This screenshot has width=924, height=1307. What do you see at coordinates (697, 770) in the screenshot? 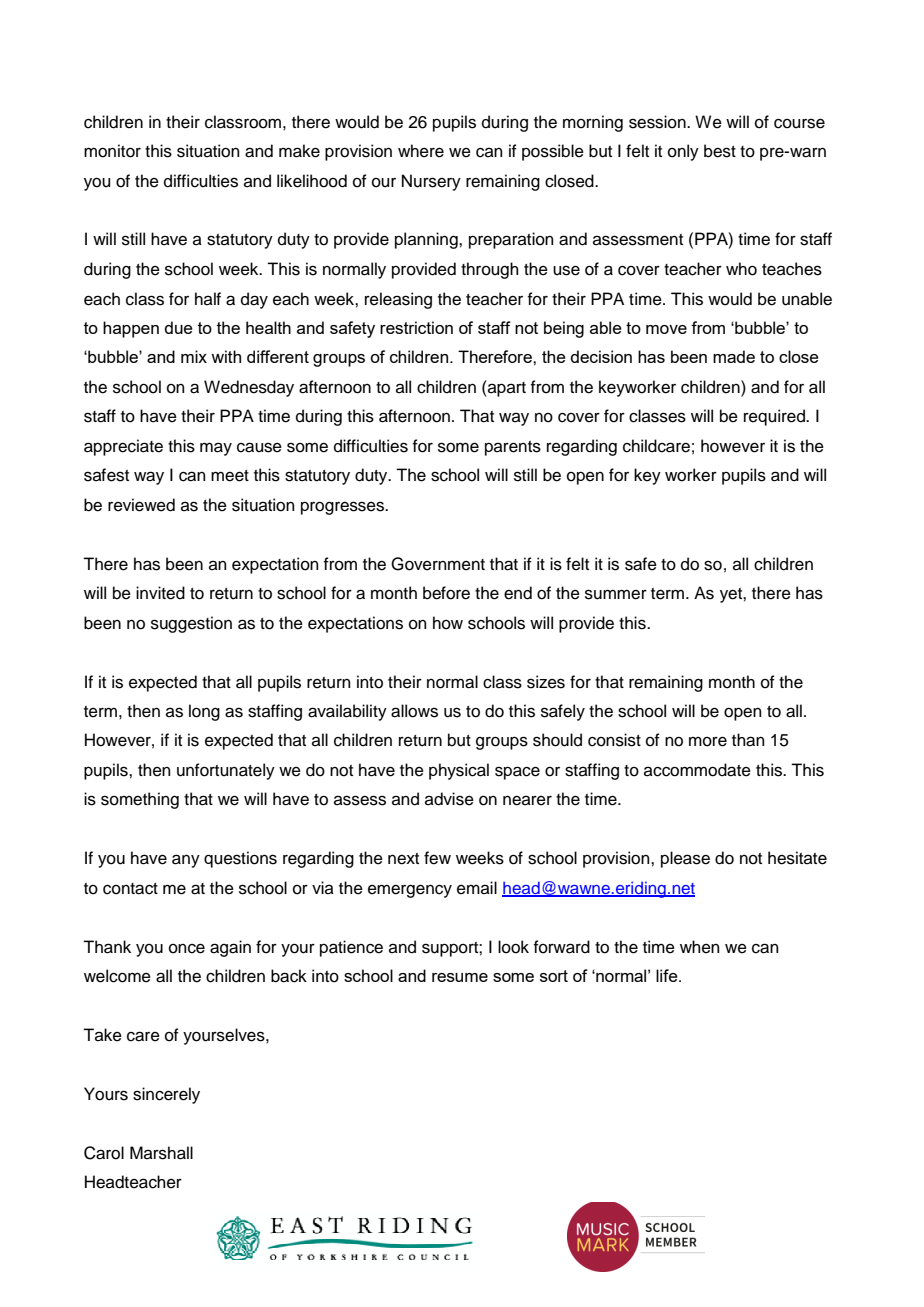
I see `accommodate` at bounding box center [697, 770].
